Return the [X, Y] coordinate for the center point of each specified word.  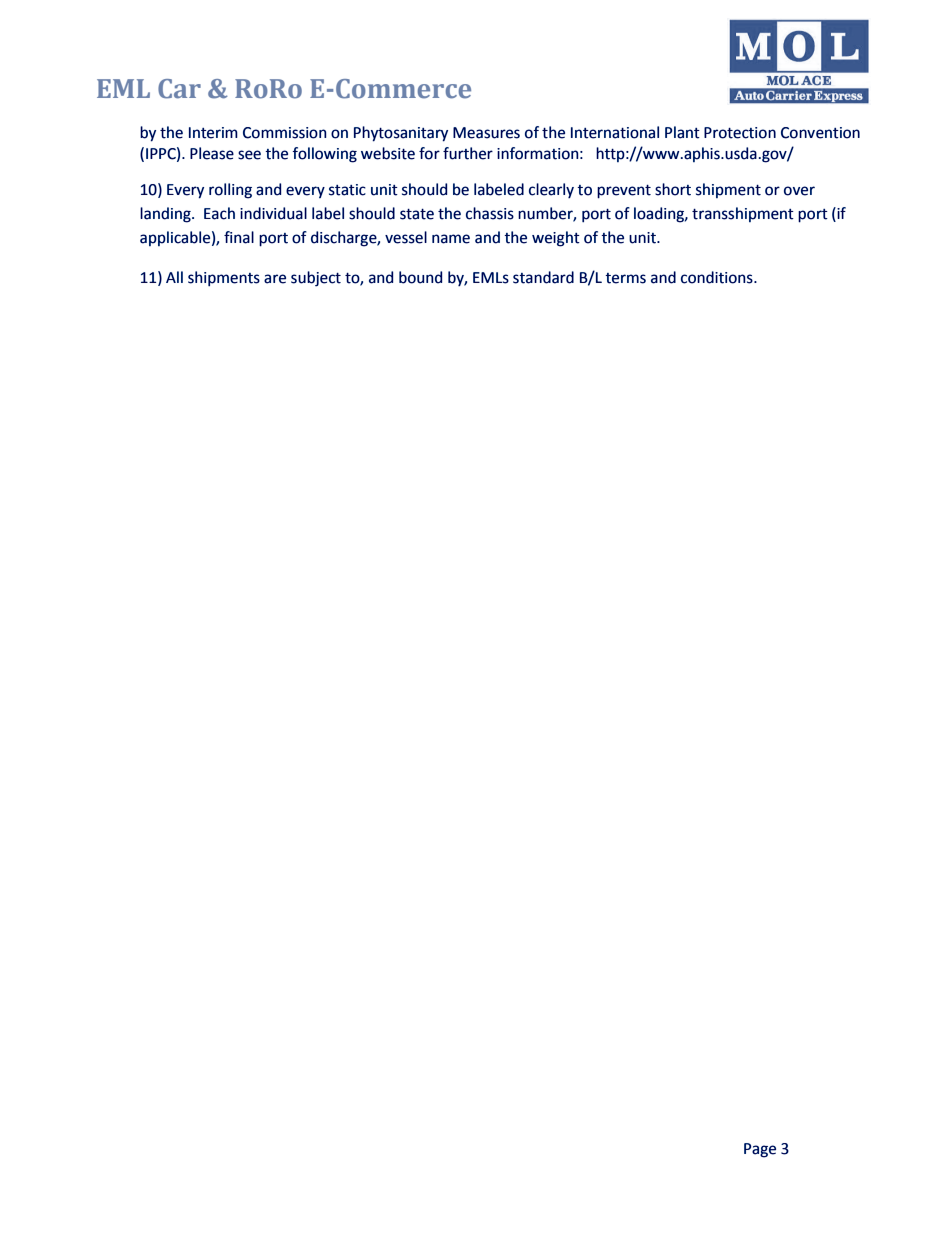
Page [760, 1150]
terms [625, 278]
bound [420, 277]
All [174, 277]
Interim [213, 133]
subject [316, 279]
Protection [740, 133]
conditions [718, 277]
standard [543, 277]
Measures [486, 133]
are [275, 279]
